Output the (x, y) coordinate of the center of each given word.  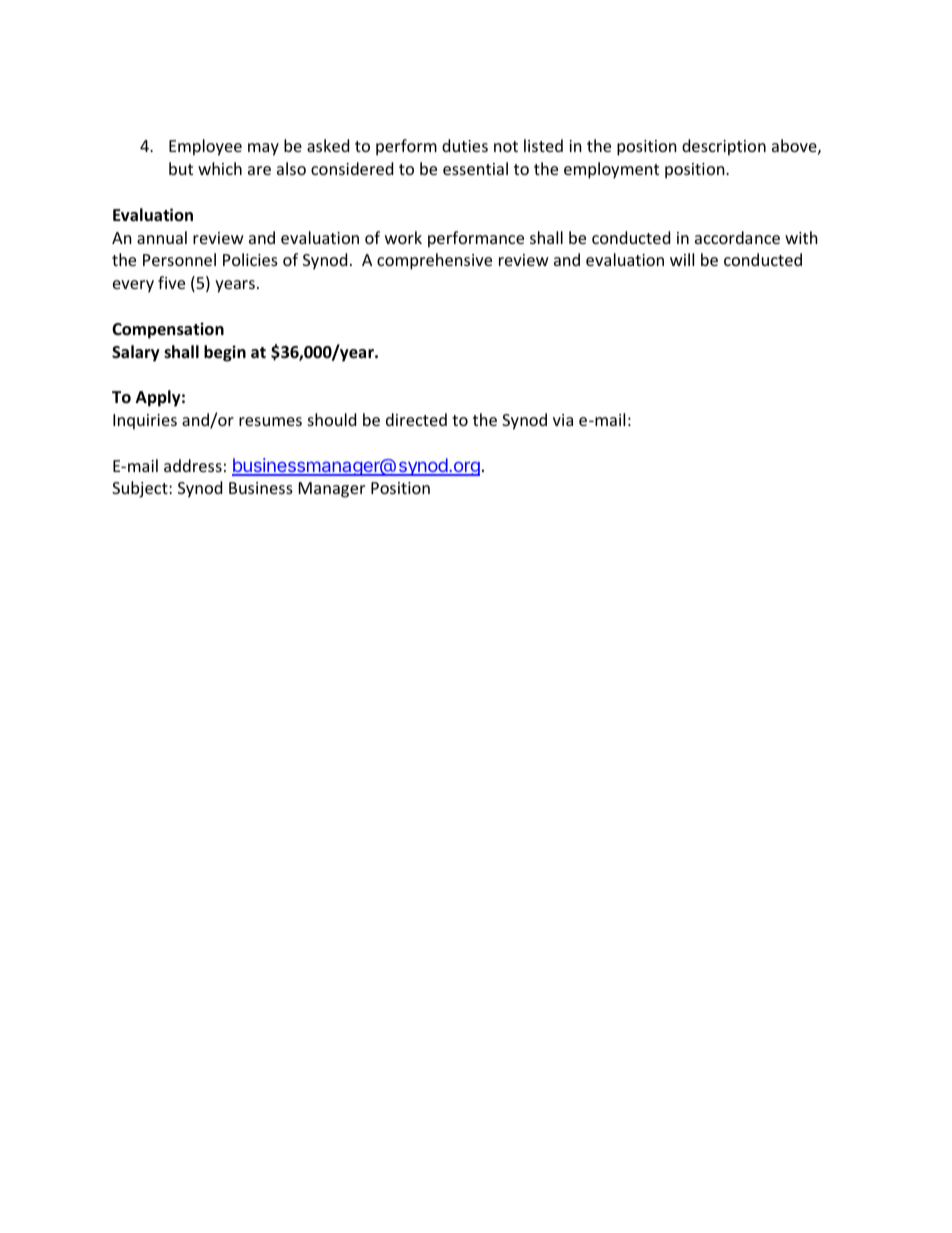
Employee (205, 147)
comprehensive (434, 261)
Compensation (168, 330)
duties (465, 145)
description (724, 147)
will (682, 259)
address (193, 465)
